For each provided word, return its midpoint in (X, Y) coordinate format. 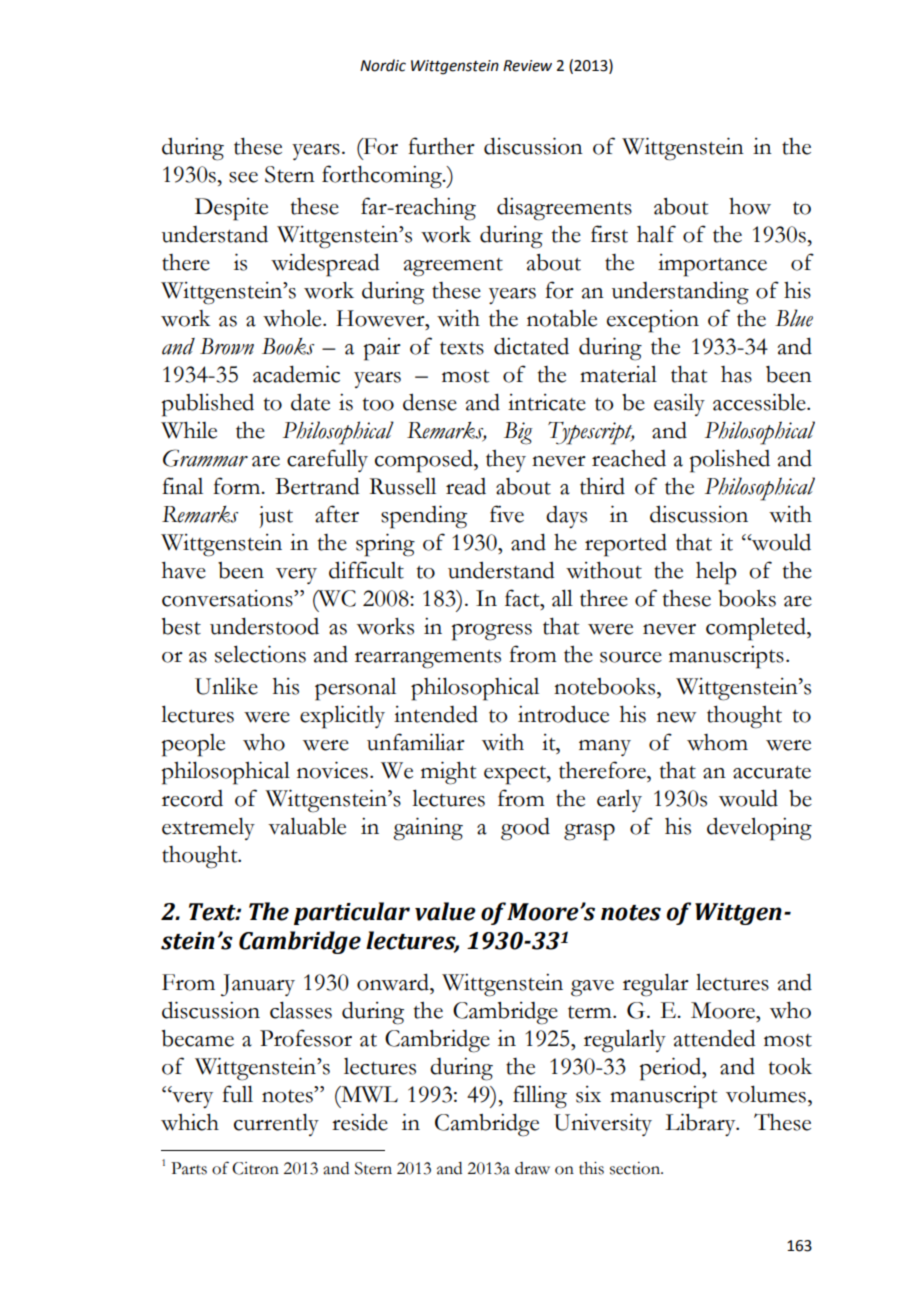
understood (264, 626)
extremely (208, 828)
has (736, 374)
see (243, 177)
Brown (227, 346)
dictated (531, 346)
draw (532, 1168)
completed (757, 629)
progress (491, 632)
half (656, 234)
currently (276, 1124)
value (445, 911)
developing (759, 829)
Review (527, 66)
